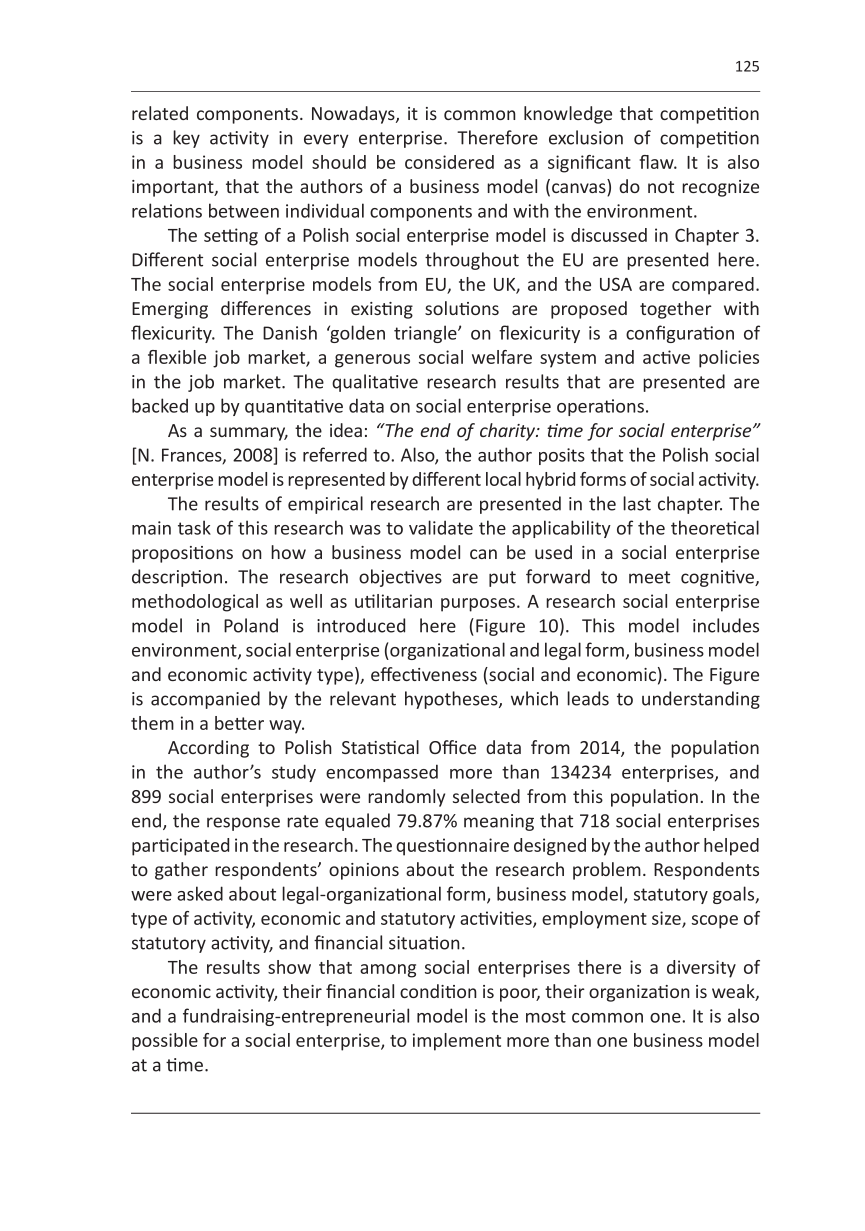 This screenshot has width=865, height=1231. Describe the element at coordinates (438, 991) in the screenshot. I see `condition` at that location.
